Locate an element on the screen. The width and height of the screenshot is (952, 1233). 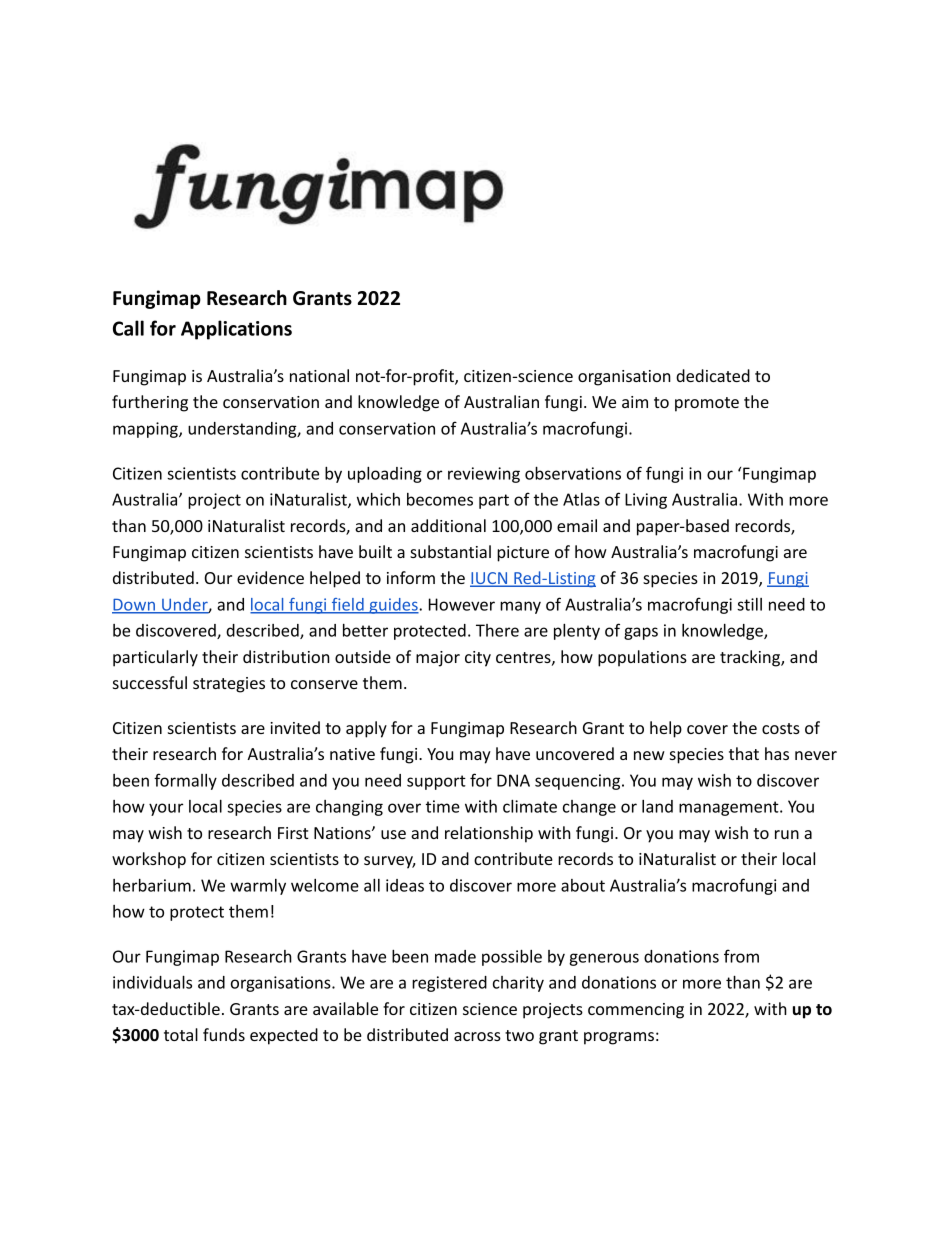
city is located at coordinates (478, 659).
